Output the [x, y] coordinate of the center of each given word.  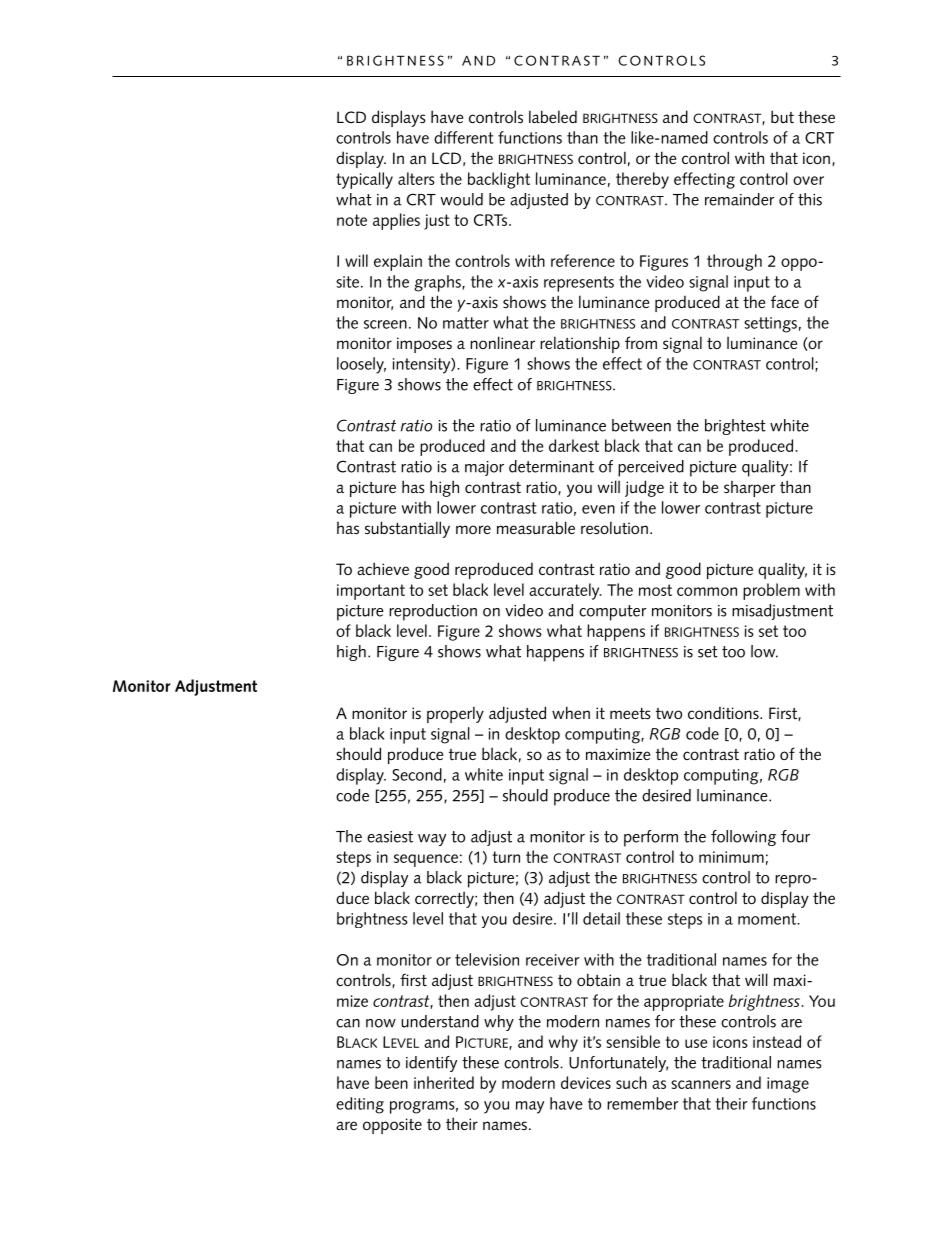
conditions [724, 712]
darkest [574, 445]
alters [416, 178]
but [782, 116]
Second [417, 774]
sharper [749, 489]
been [391, 1082]
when [571, 712]
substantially [407, 529]
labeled [553, 116]
